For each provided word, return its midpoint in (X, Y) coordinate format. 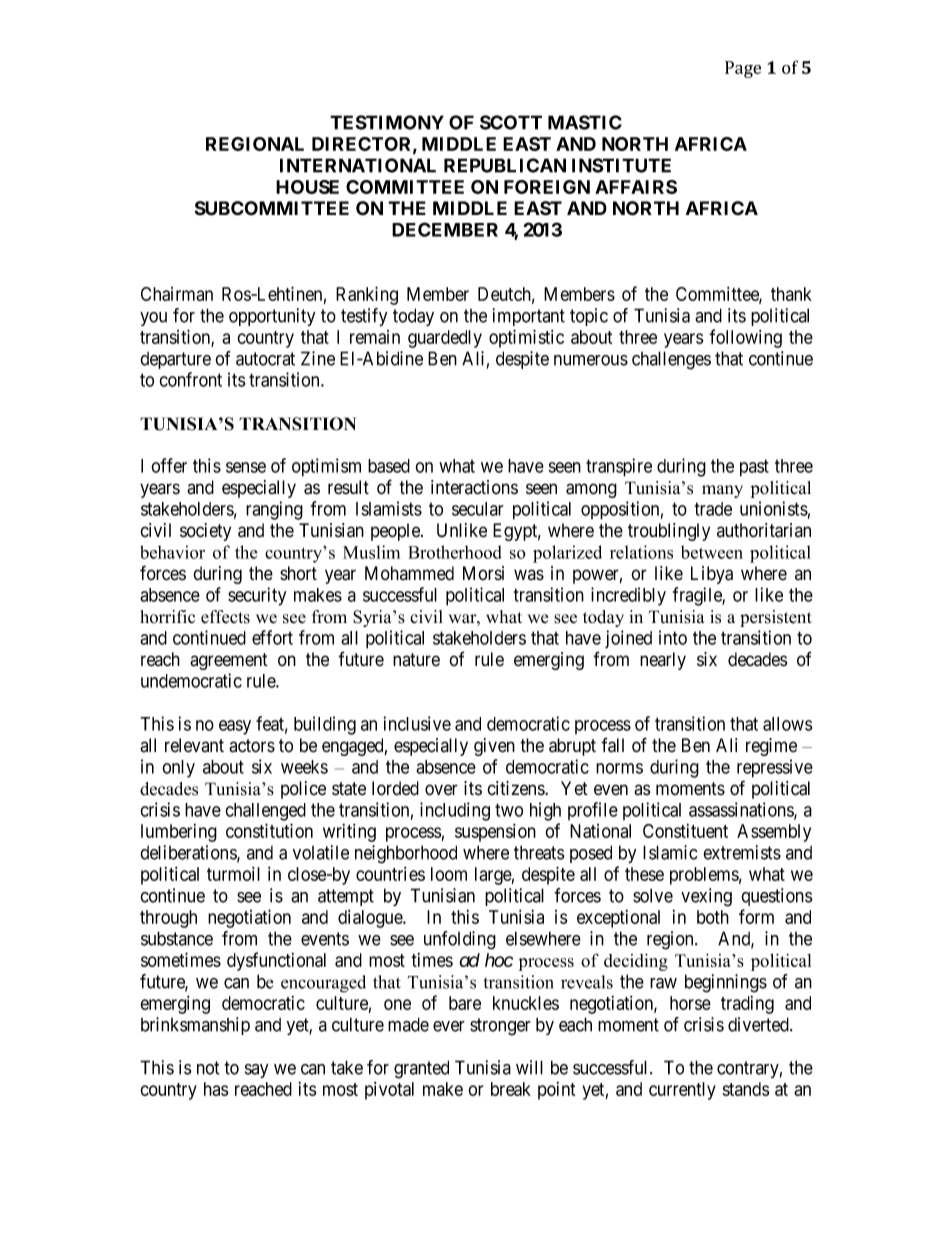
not (208, 1068)
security (257, 596)
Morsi (483, 573)
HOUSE (307, 187)
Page (743, 69)
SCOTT (511, 122)
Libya (712, 575)
